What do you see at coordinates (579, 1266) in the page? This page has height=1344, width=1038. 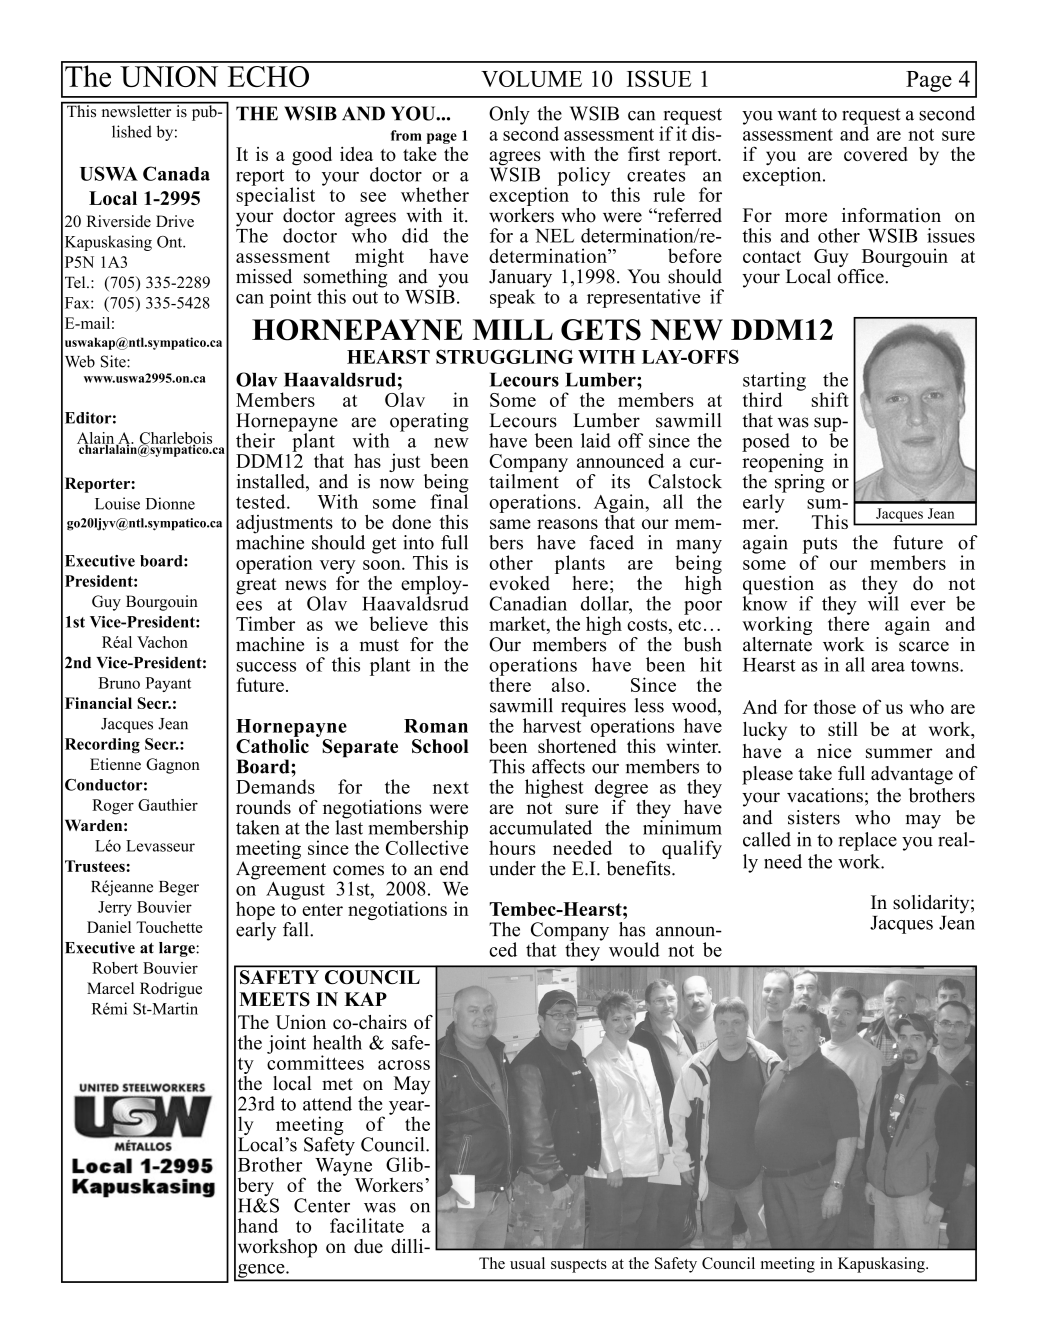 I see `suspects` at bounding box center [579, 1266].
